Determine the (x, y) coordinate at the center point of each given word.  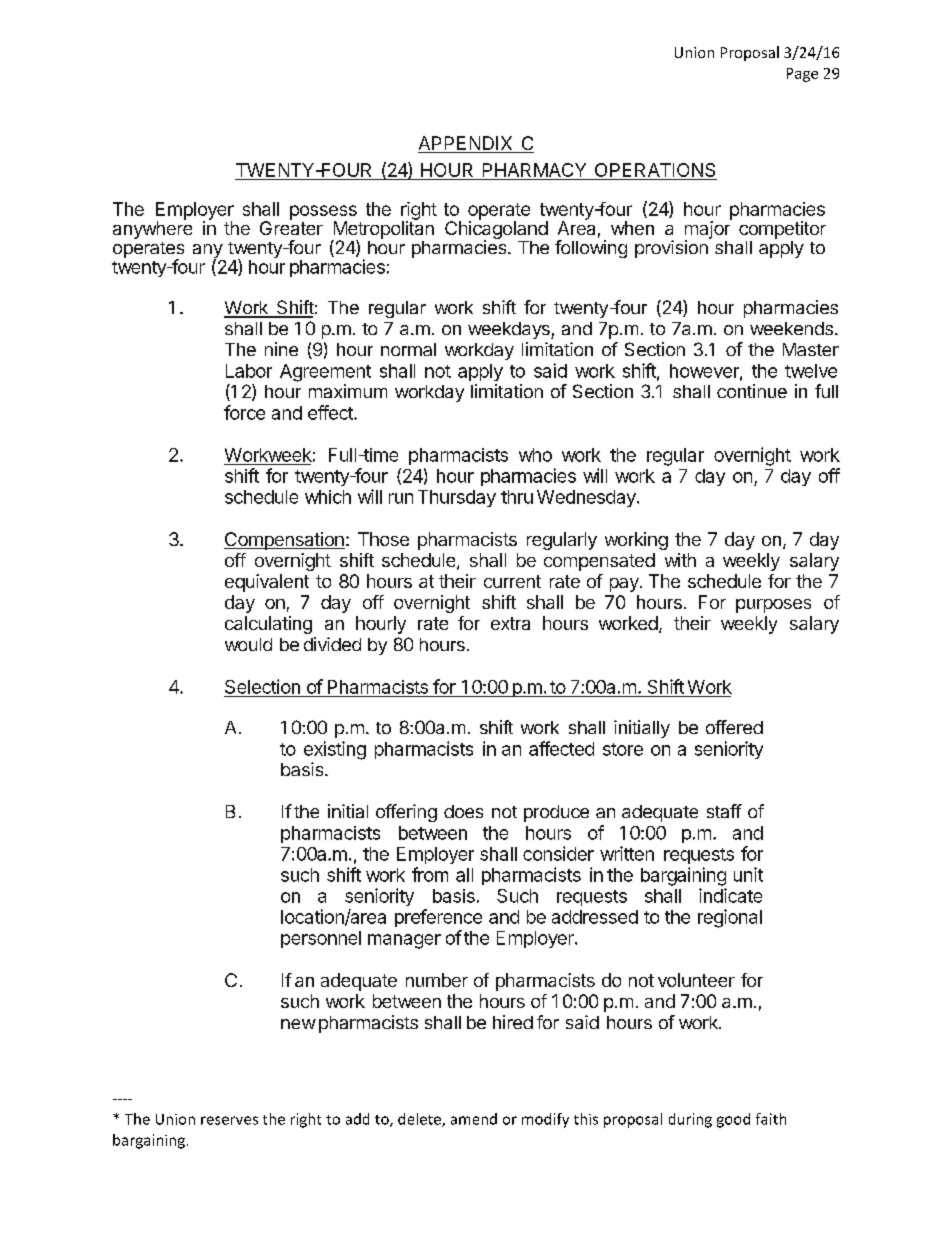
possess (323, 213)
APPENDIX (466, 144)
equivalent (267, 583)
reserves (229, 1120)
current (512, 581)
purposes (773, 606)
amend (474, 1119)
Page (802, 75)
